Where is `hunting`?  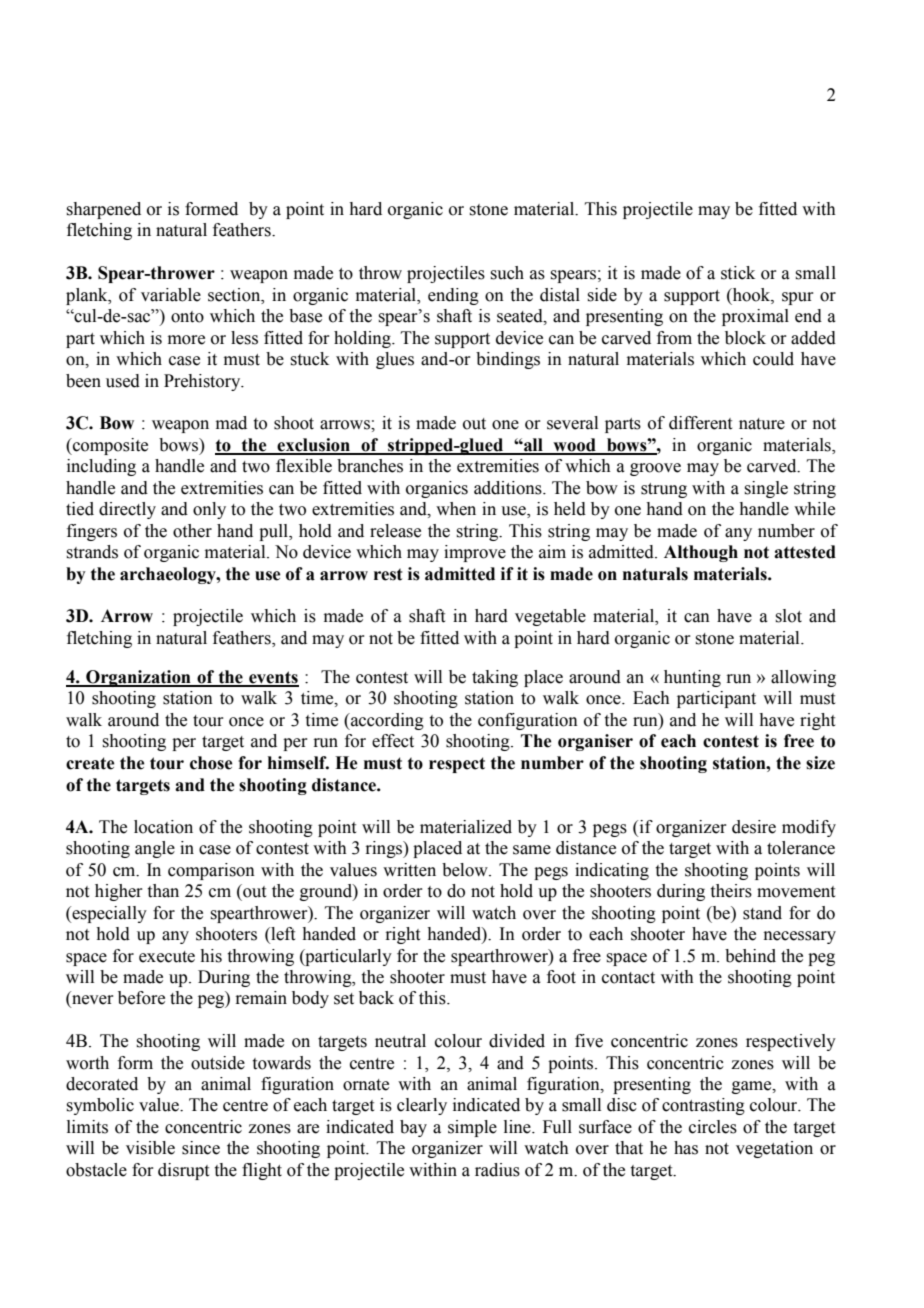 hunting is located at coordinates (692, 678).
